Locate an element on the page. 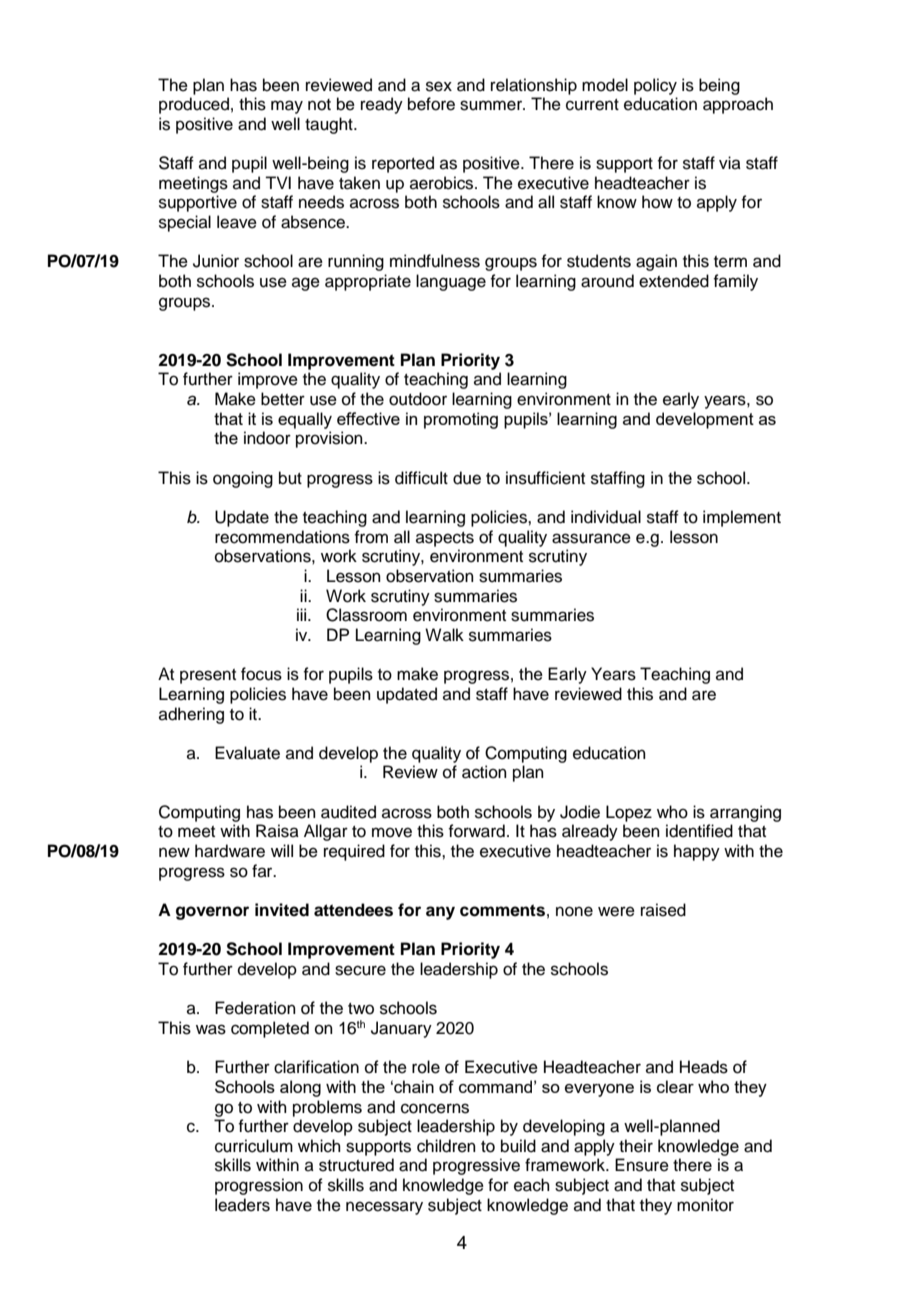 The width and height of the document is (924, 1308). any is located at coordinates (440, 913).
